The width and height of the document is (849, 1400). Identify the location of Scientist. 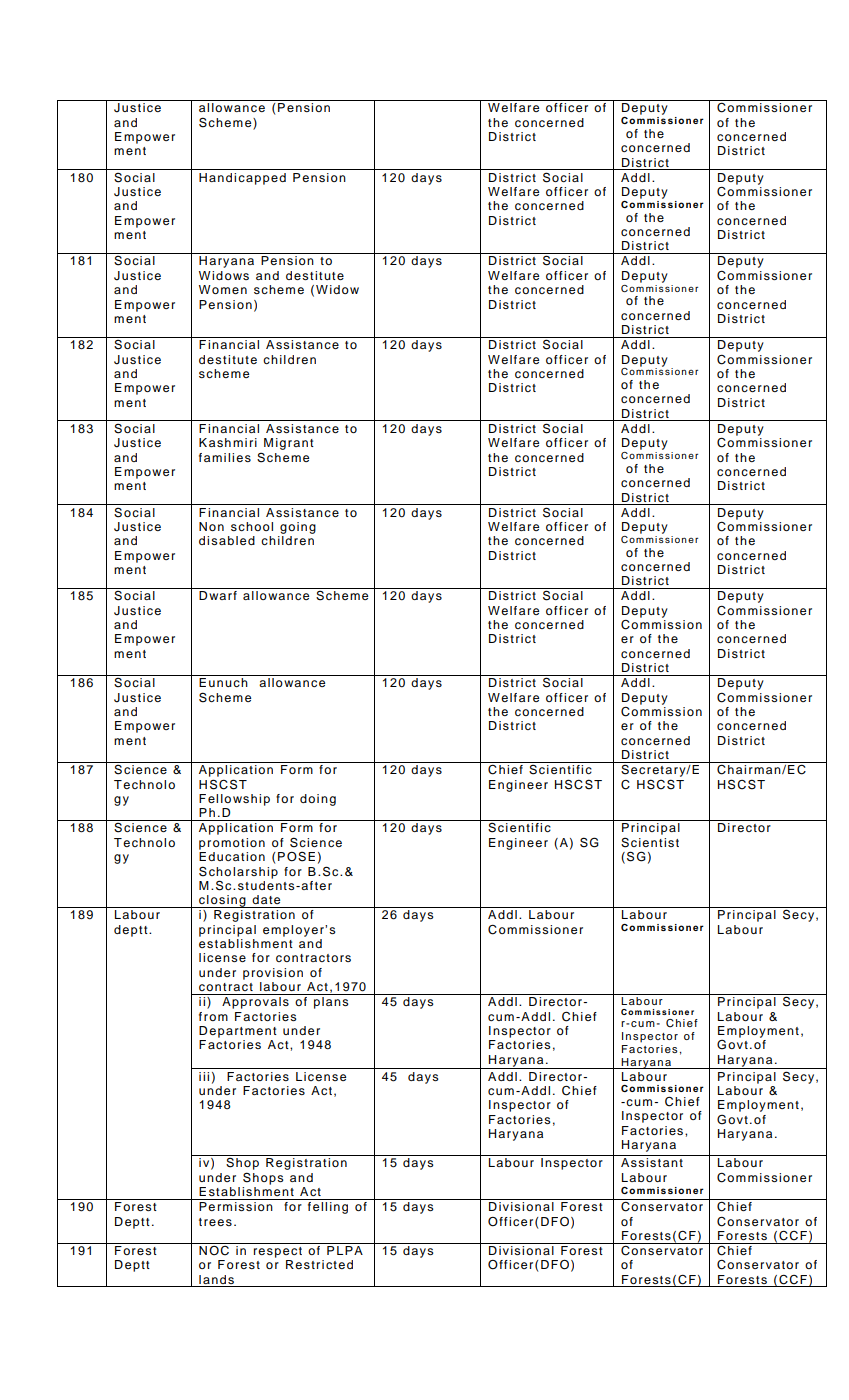
(650, 843).
